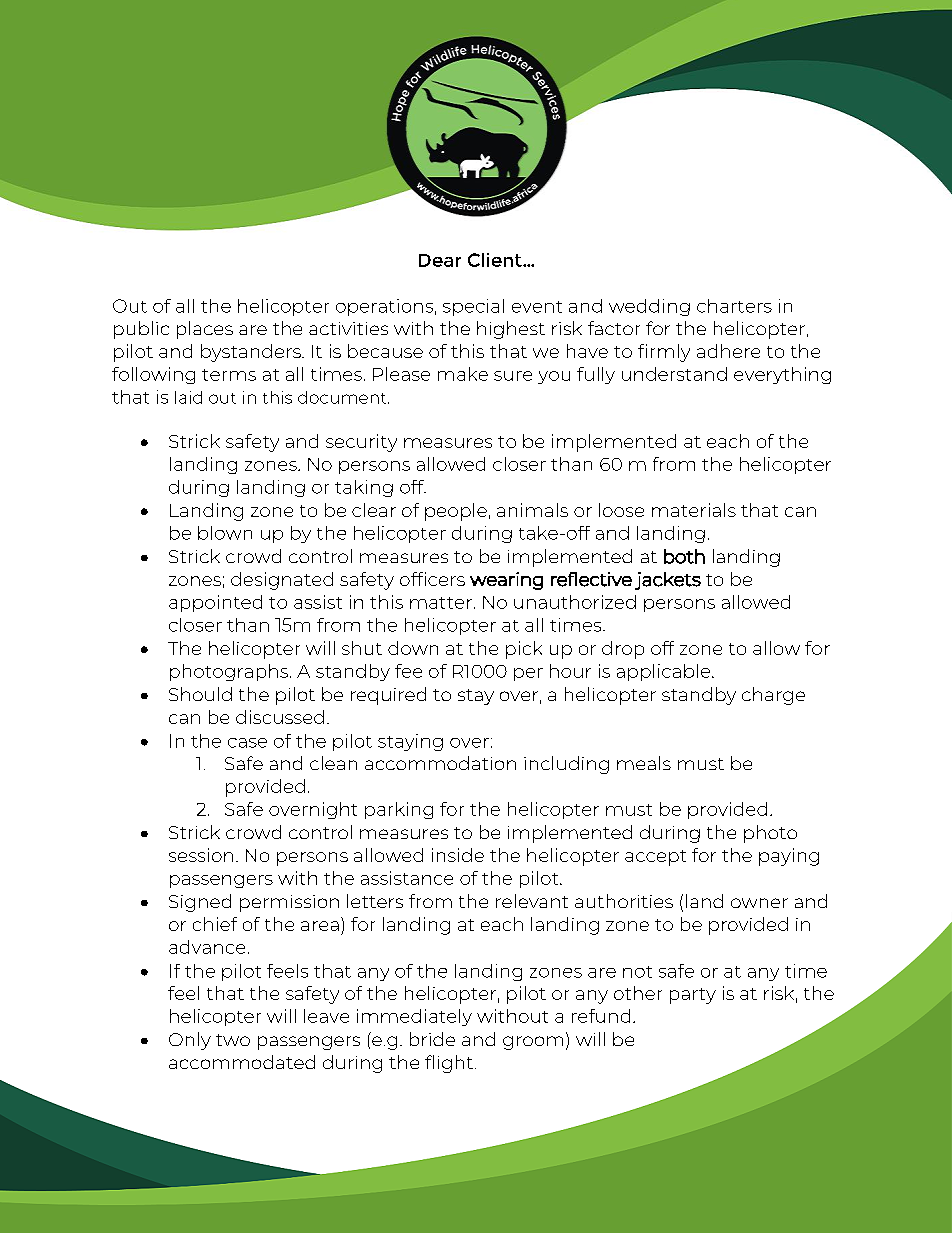 The image size is (952, 1233). I want to click on charters, so click(734, 306).
